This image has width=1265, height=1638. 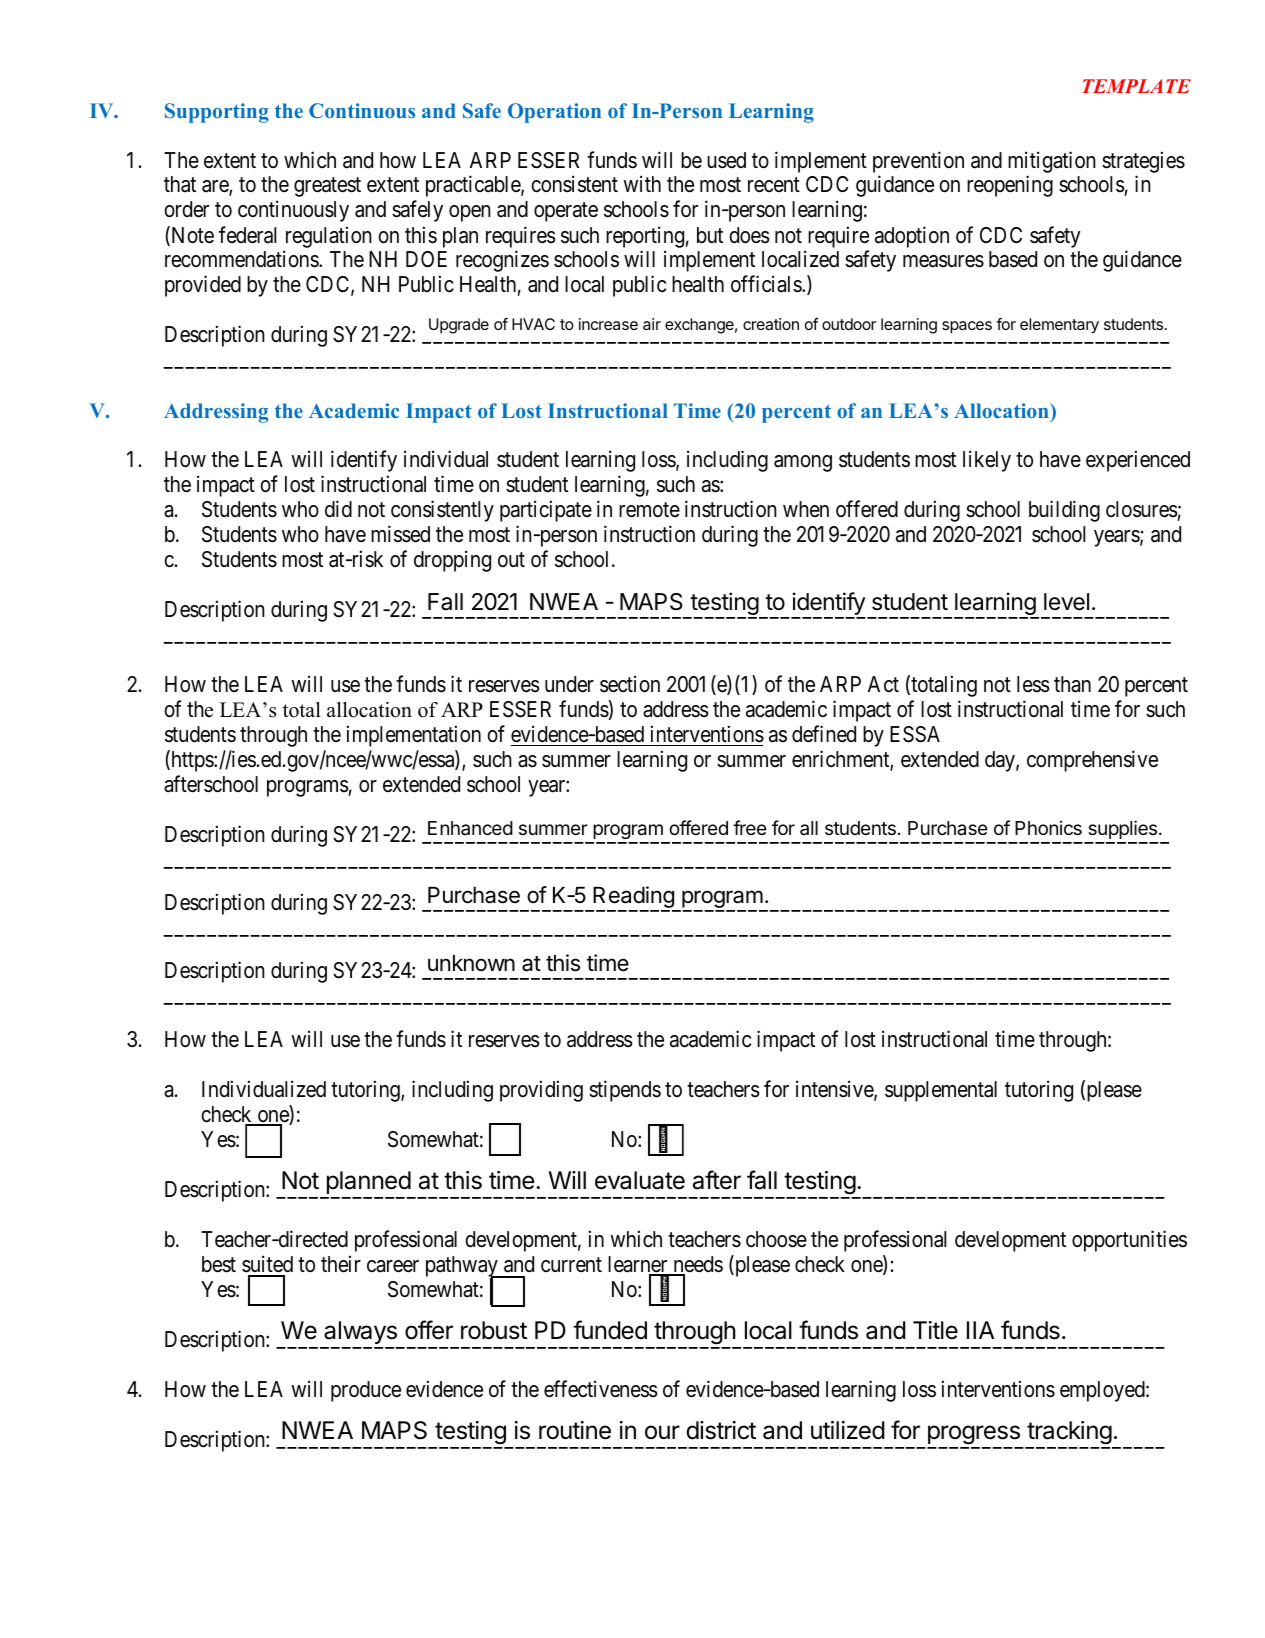 What do you see at coordinates (338, 509) in the image?
I see `did` at bounding box center [338, 509].
